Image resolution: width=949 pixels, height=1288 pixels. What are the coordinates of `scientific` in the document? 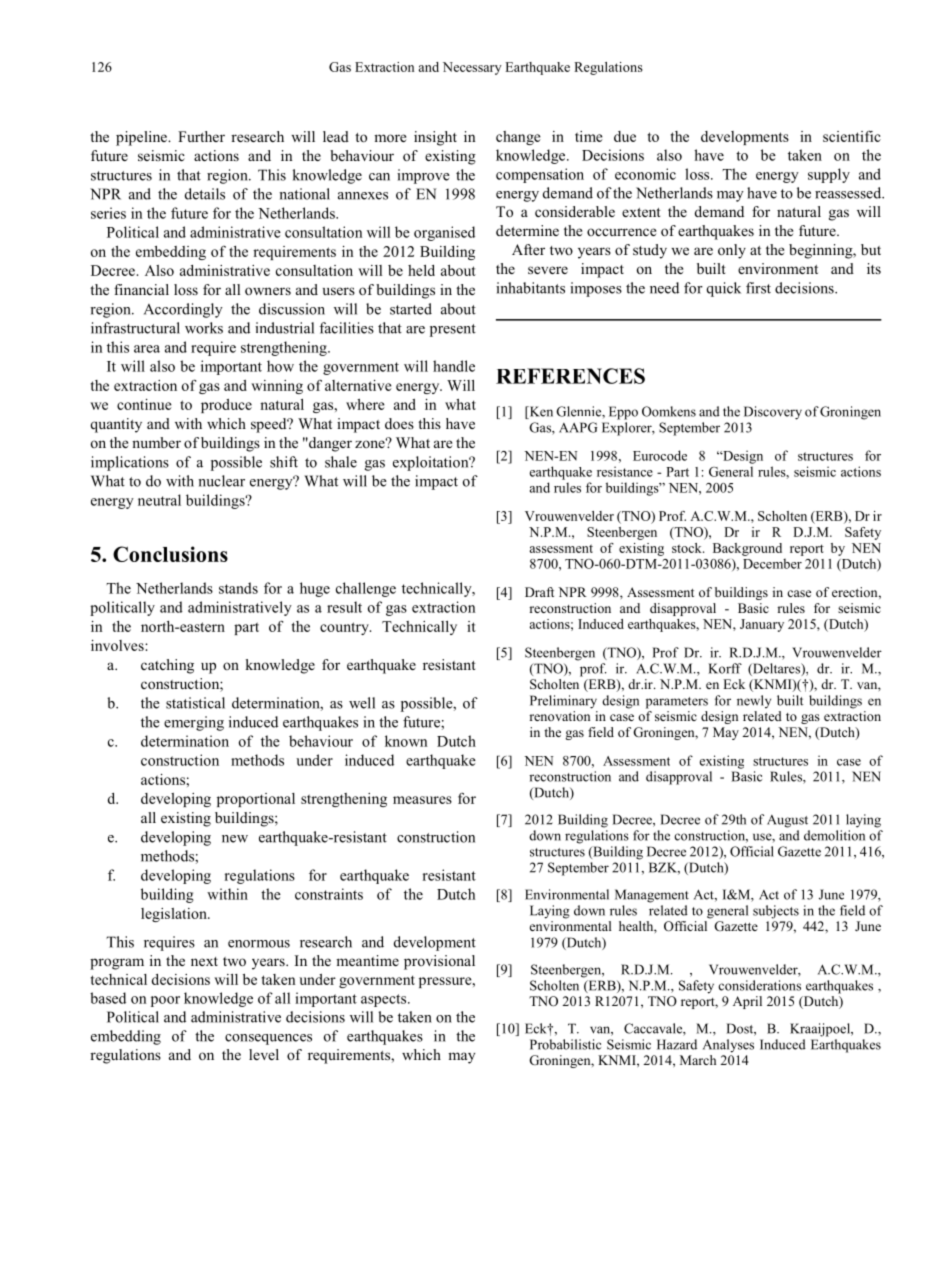 It's located at (852, 136).
